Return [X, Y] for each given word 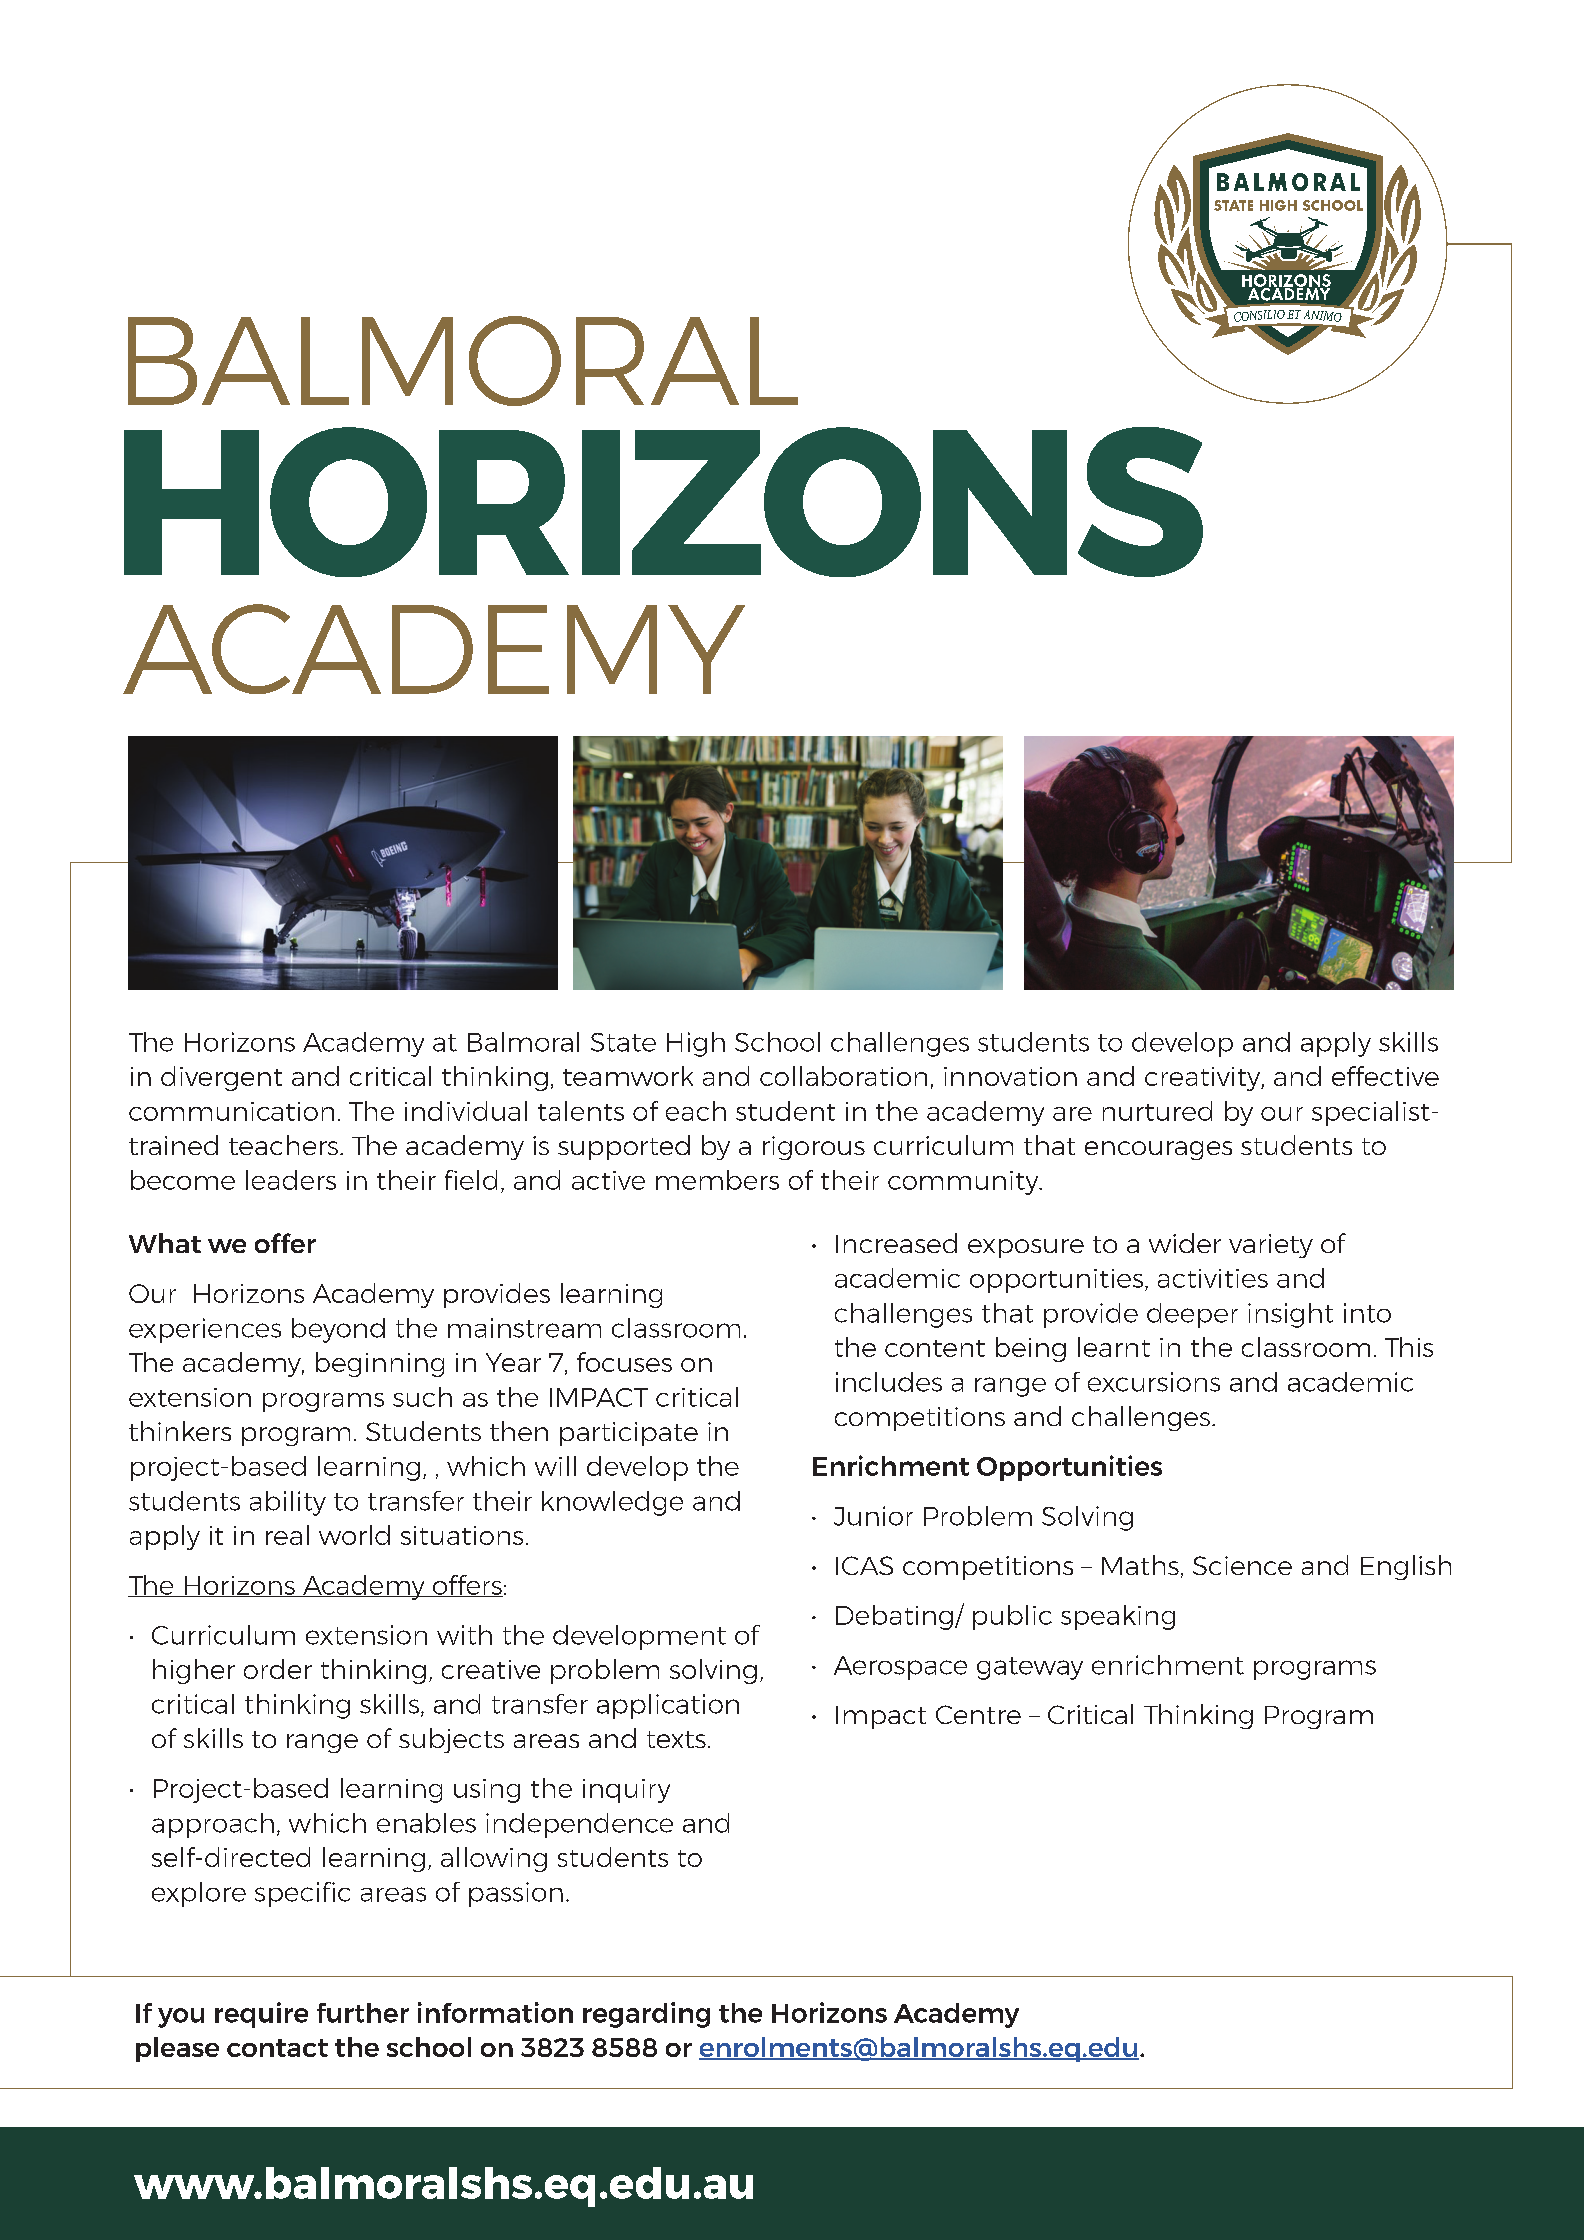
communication [231, 1111]
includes [889, 1382]
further [363, 2013]
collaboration [843, 1076]
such [422, 1397]
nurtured [1157, 1111]
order [278, 1669]
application [668, 1706]
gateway [1030, 1668]
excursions [1154, 1382]
